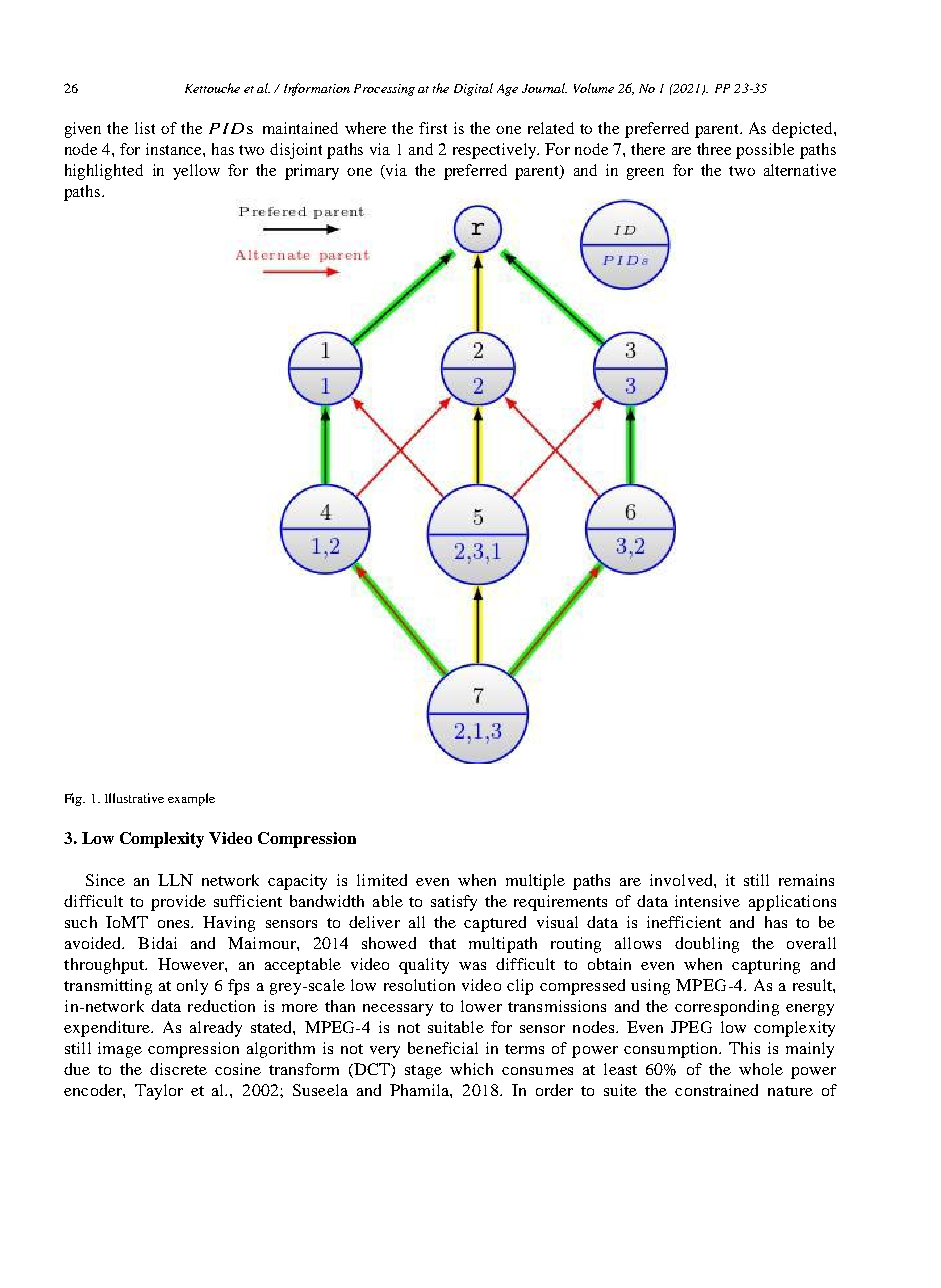 The width and height of the screenshot is (941, 1288). What do you see at coordinates (382, 880) in the screenshot?
I see `limited` at bounding box center [382, 880].
